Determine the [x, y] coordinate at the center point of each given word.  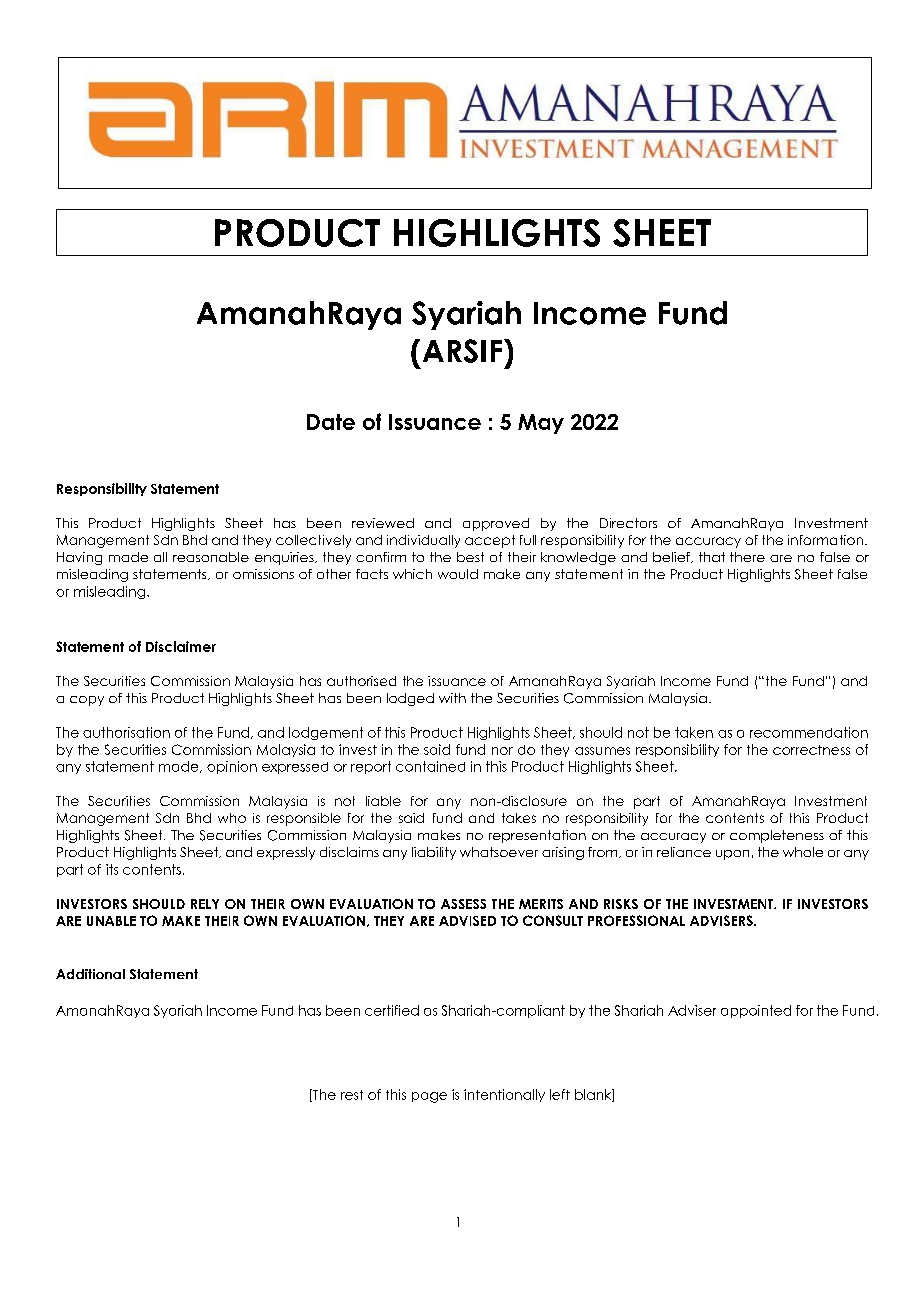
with [452, 698]
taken [694, 732]
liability [434, 853]
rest [352, 1095]
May [541, 424]
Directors [628, 523]
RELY [205, 904]
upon [732, 855]
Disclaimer [181, 646]
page [429, 1097]
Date [331, 422]
